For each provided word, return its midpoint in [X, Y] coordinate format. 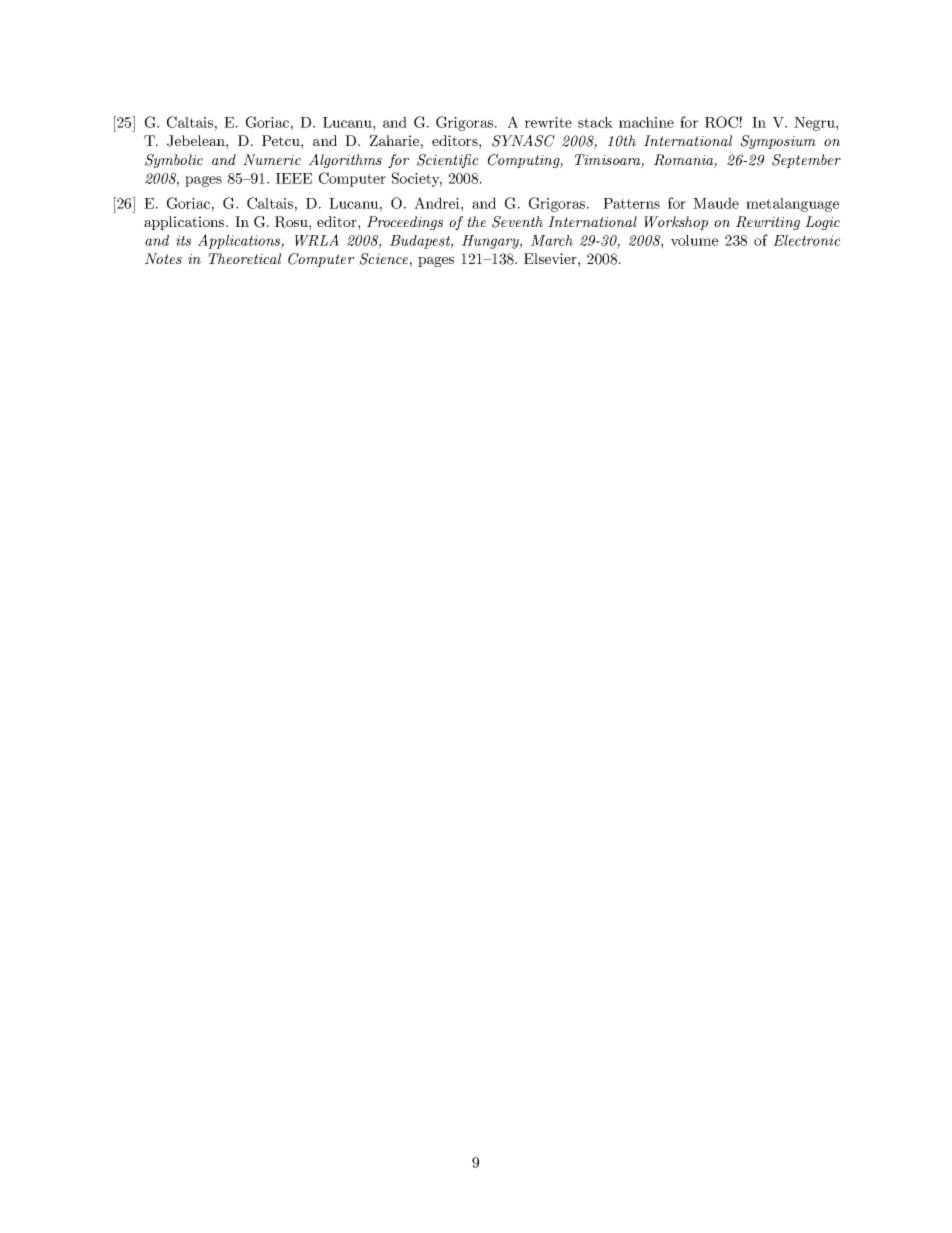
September [806, 161]
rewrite [548, 122]
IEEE [294, 178]
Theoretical [244, 258]
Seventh [517, 222]
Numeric [272, 159]
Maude [716, 203]
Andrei [438, 203]
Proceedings [405, 223]
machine [646, 122]
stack [595, 122]
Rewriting [768, 223]
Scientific [447, 161]
